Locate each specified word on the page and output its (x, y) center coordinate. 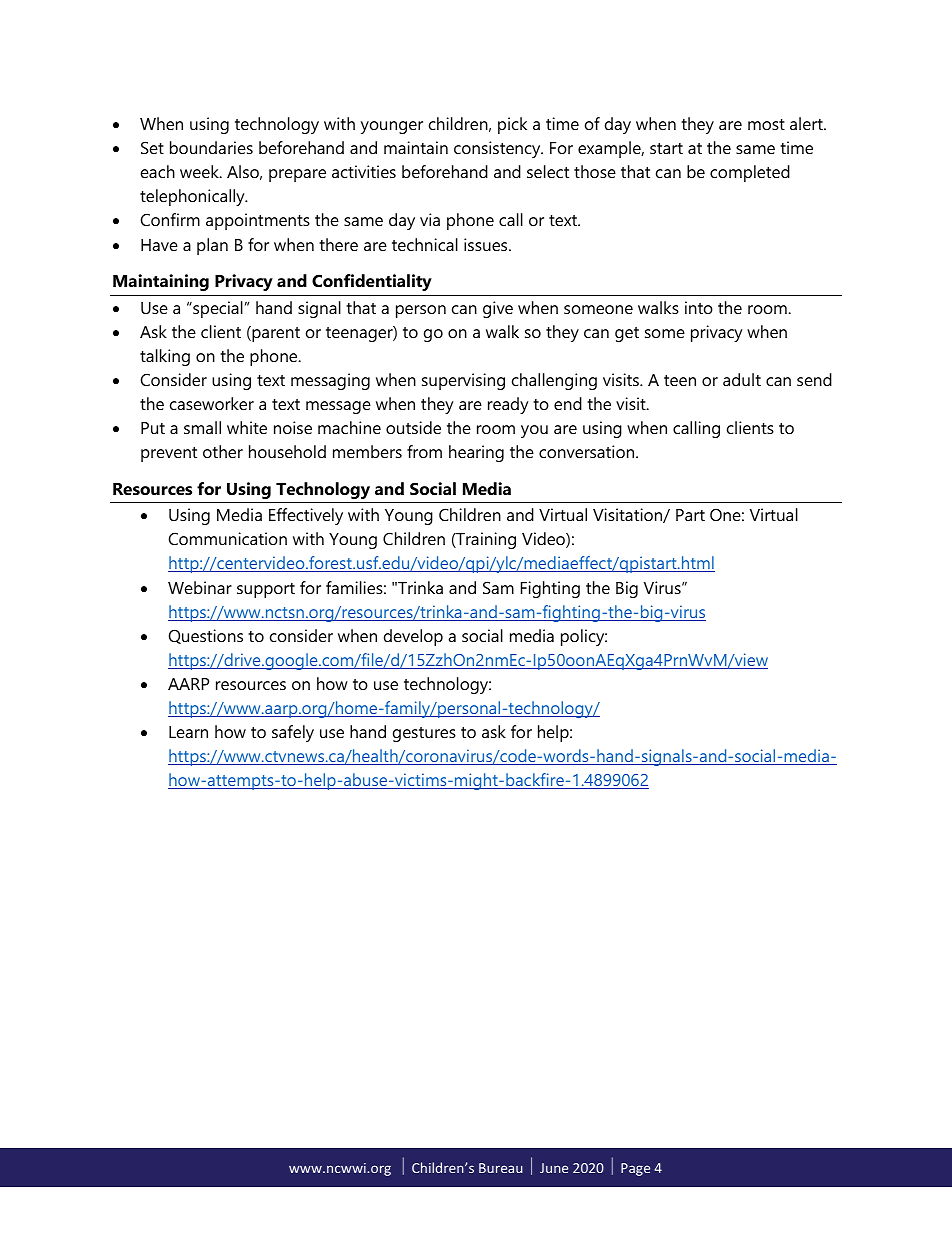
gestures (424, 734)
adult (742, 379)
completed (750, 173)
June (554, 1168)
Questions (206, 636)
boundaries (211, 147)
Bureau (500, 1168)
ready (508, 405)
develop (413, 637)
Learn (188, 732)
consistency (498, 149)
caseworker (212, 403)
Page (635, 1169)
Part (690, 515)
